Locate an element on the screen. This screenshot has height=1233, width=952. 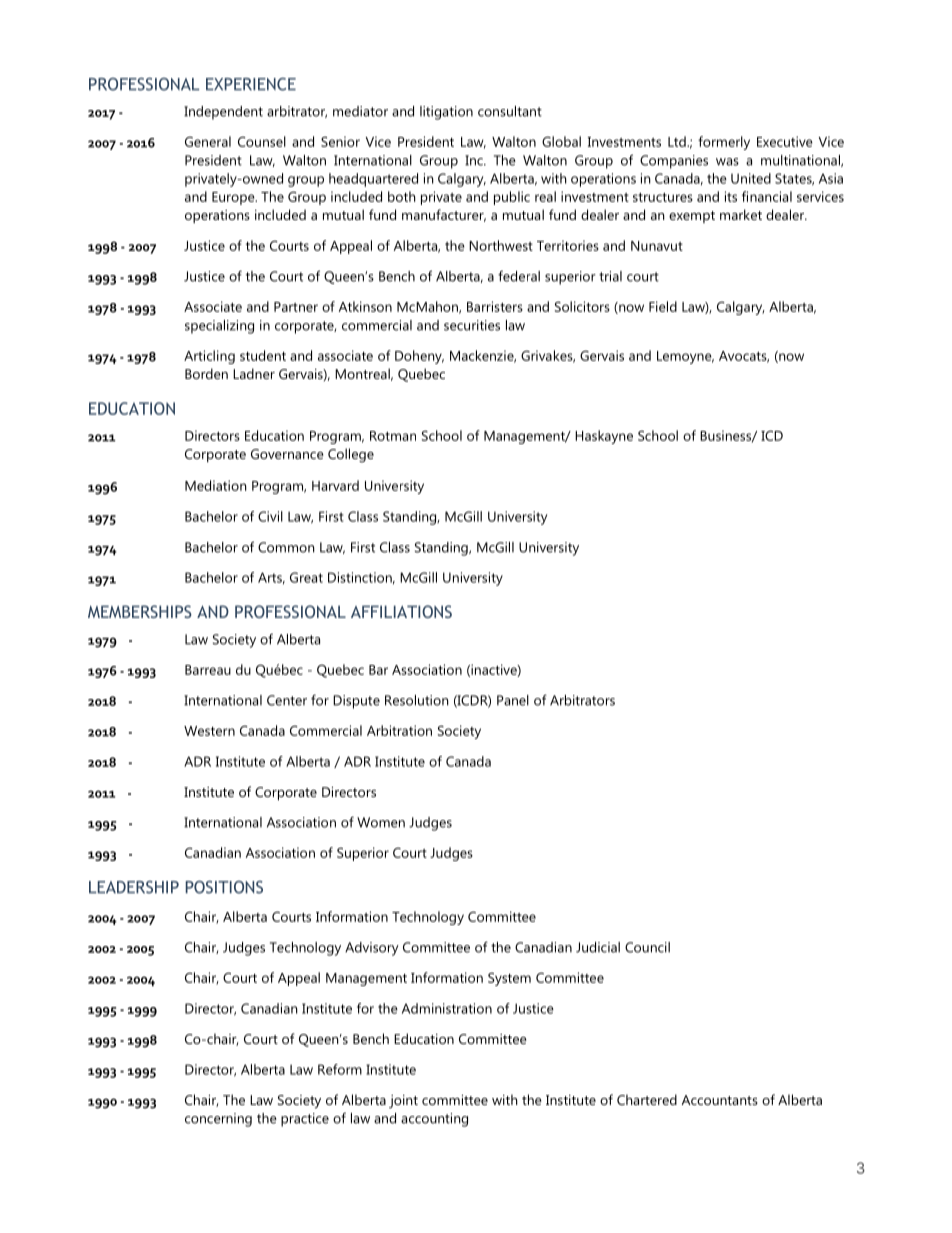
securities is located at coordinates (472, 325).
